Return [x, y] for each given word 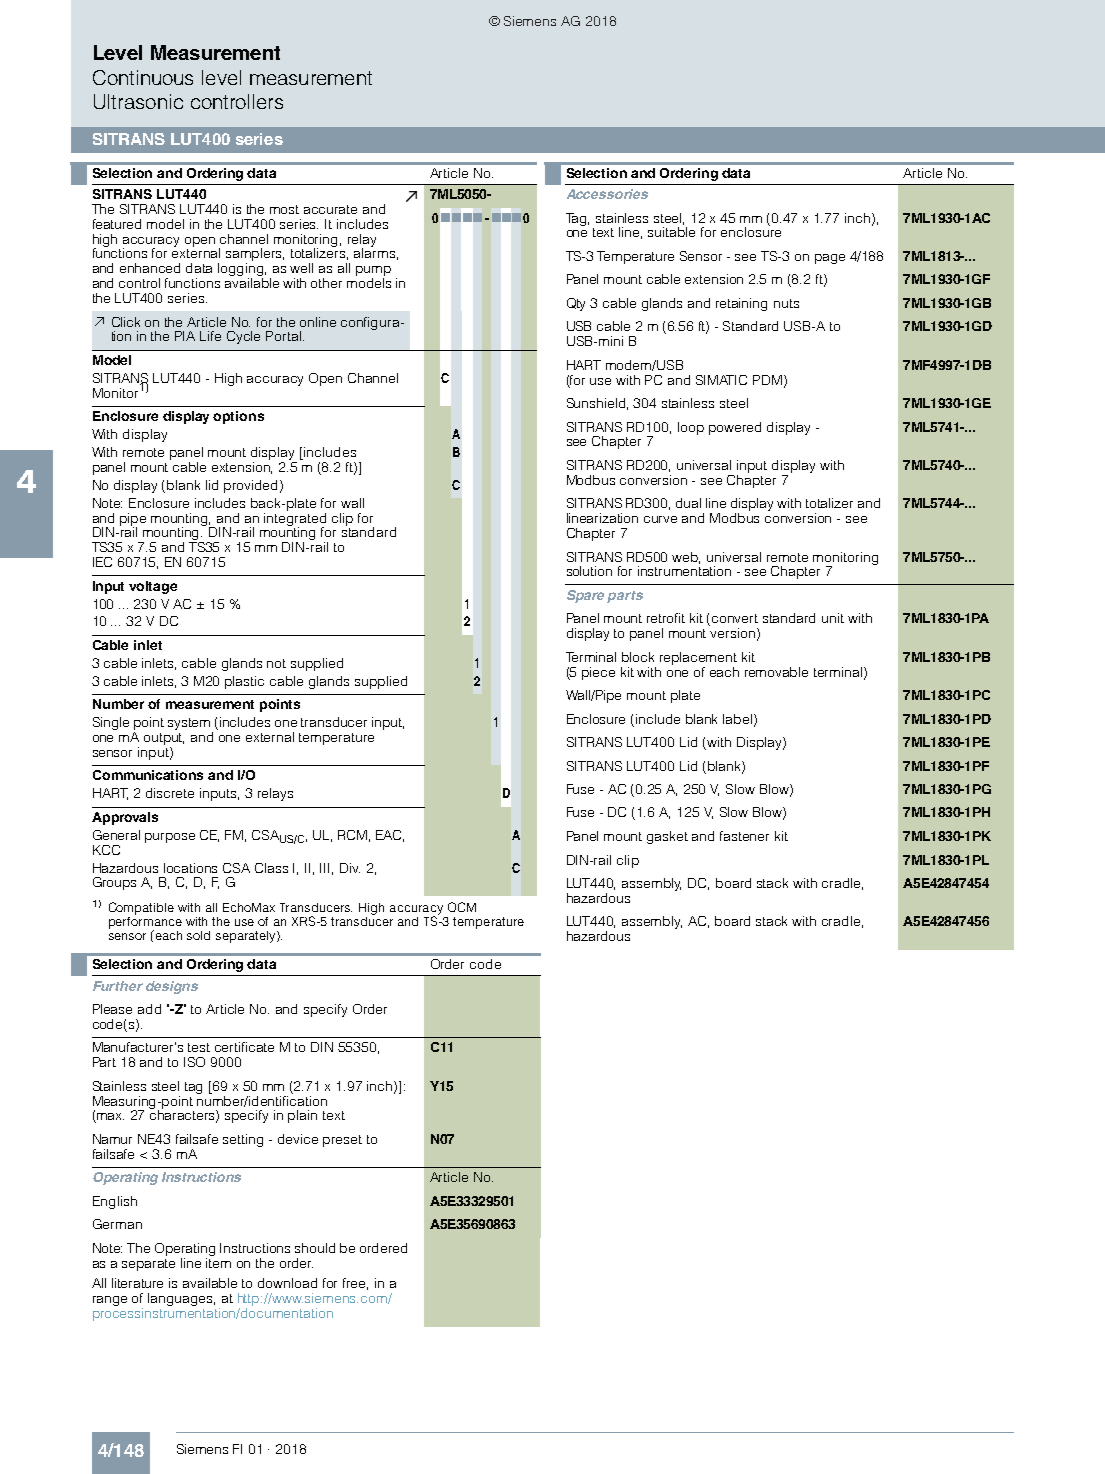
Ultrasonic [138, 101]
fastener [744, 836]
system [190, 725]
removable [776, 672]
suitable [671, 232]
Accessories [607, 194]
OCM [462, 907]
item [218, 1261]
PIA [185, 336]
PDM [769, 381]
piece [598, 673]
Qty [576, 304]
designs [172, 987]
